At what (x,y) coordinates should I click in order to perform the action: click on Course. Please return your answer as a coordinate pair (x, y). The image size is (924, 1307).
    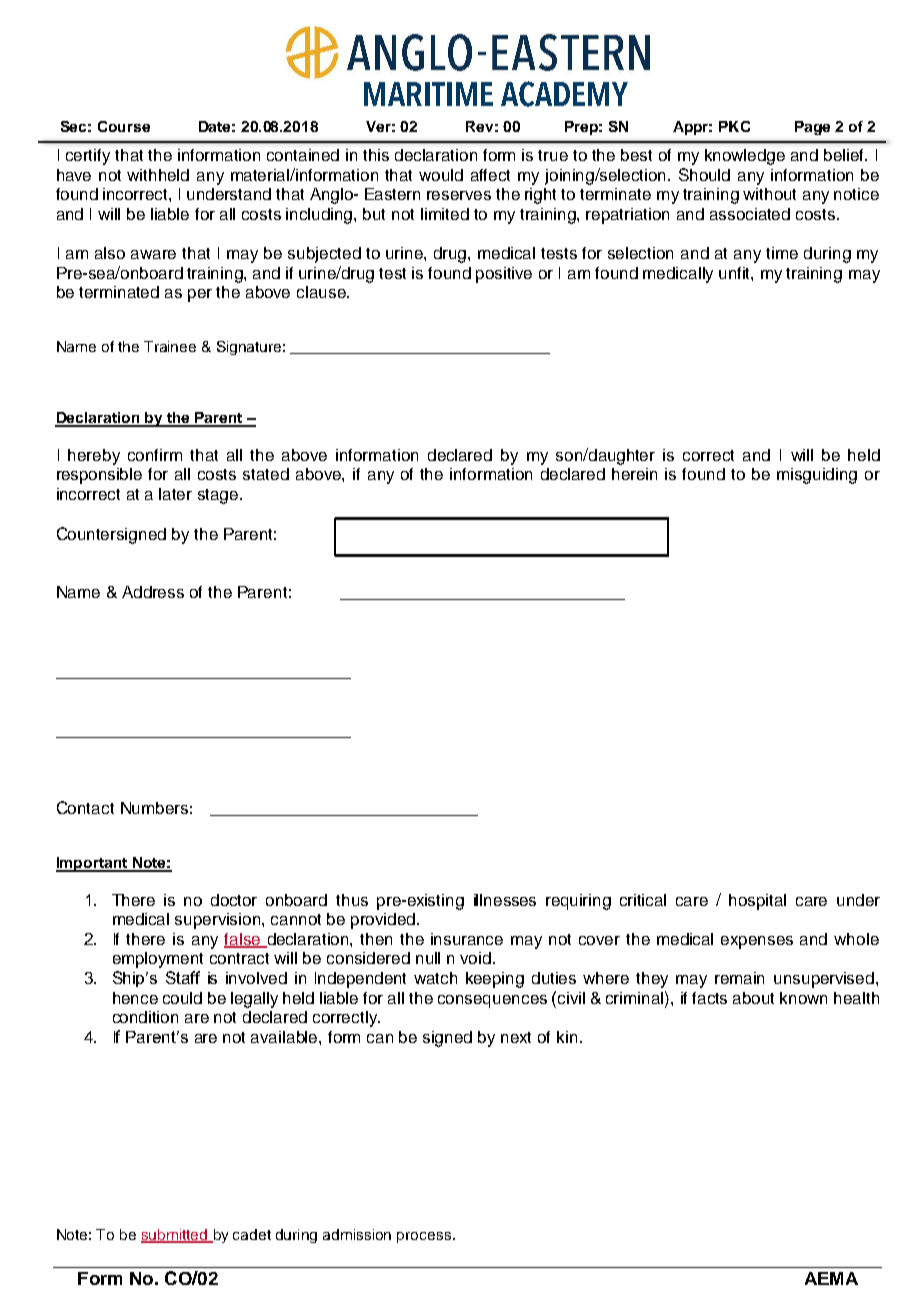
    Looking at the image, I should click on (124, 126).
